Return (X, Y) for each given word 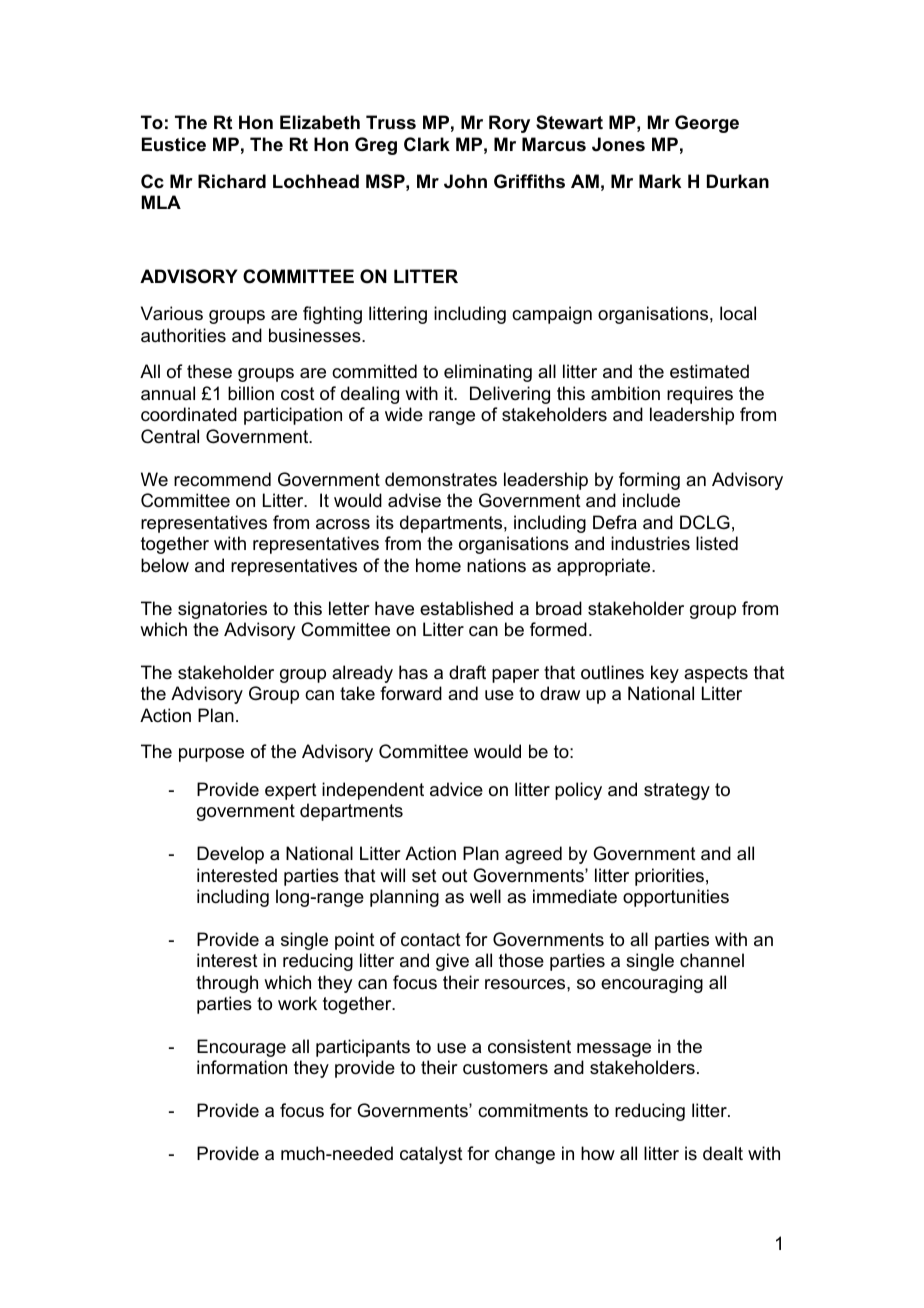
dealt (723, 1153)
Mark (660, 181)
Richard (232, 181)
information (242, 1067)
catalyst (431, 1155)
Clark (427, 144)
